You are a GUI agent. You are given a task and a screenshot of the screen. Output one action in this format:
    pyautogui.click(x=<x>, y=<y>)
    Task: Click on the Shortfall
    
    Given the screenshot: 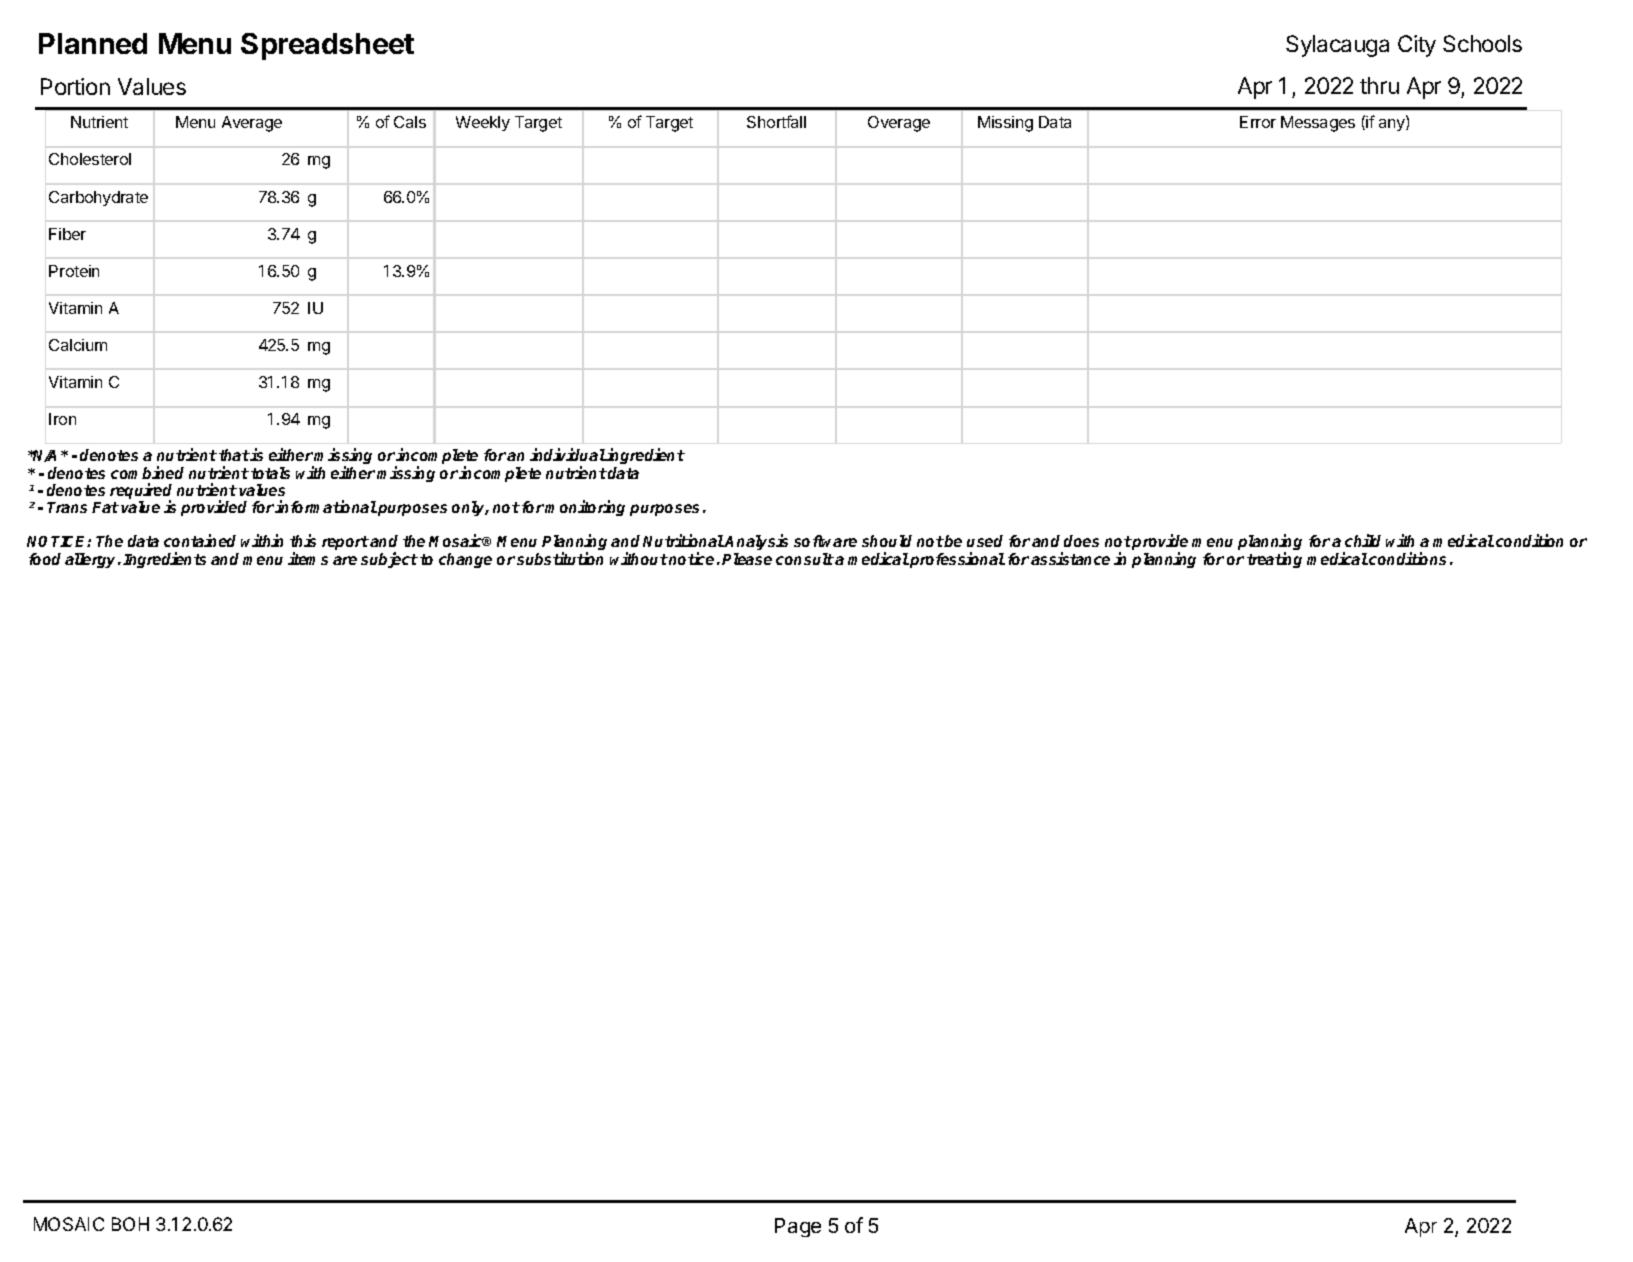 What is the action you would take?
    pyautogui.click(x=776, y=121)
